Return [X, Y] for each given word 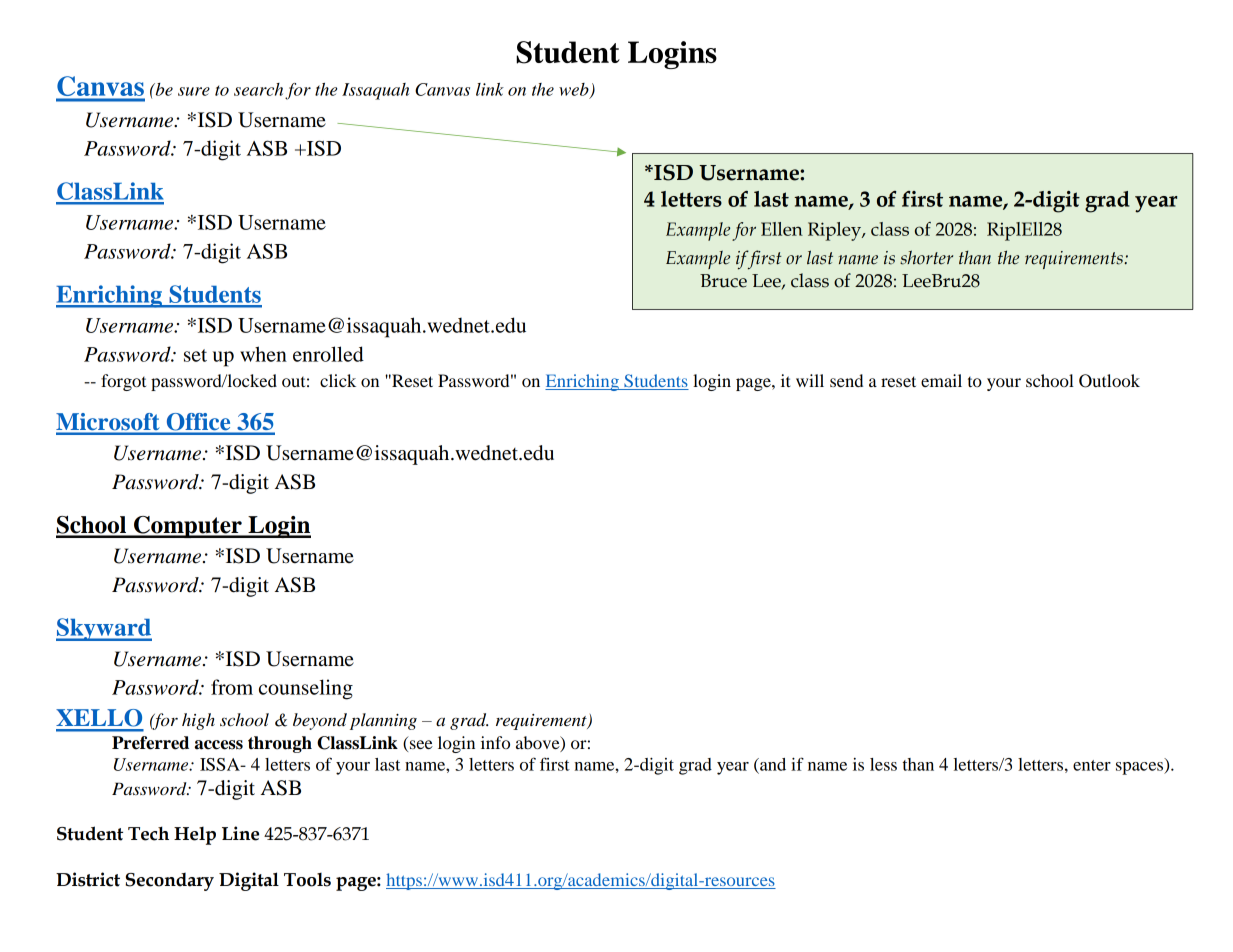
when [263, 354]
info [495, 742]
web [575, 90]
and [772, 764]
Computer [188, 527]
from [232, 687]
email [941, 380]
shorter [926, 257]
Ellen [782, 229]
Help [195, 836]
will [810, 380]
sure [194, 91]
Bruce [723, 281]
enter [1092, 765]
